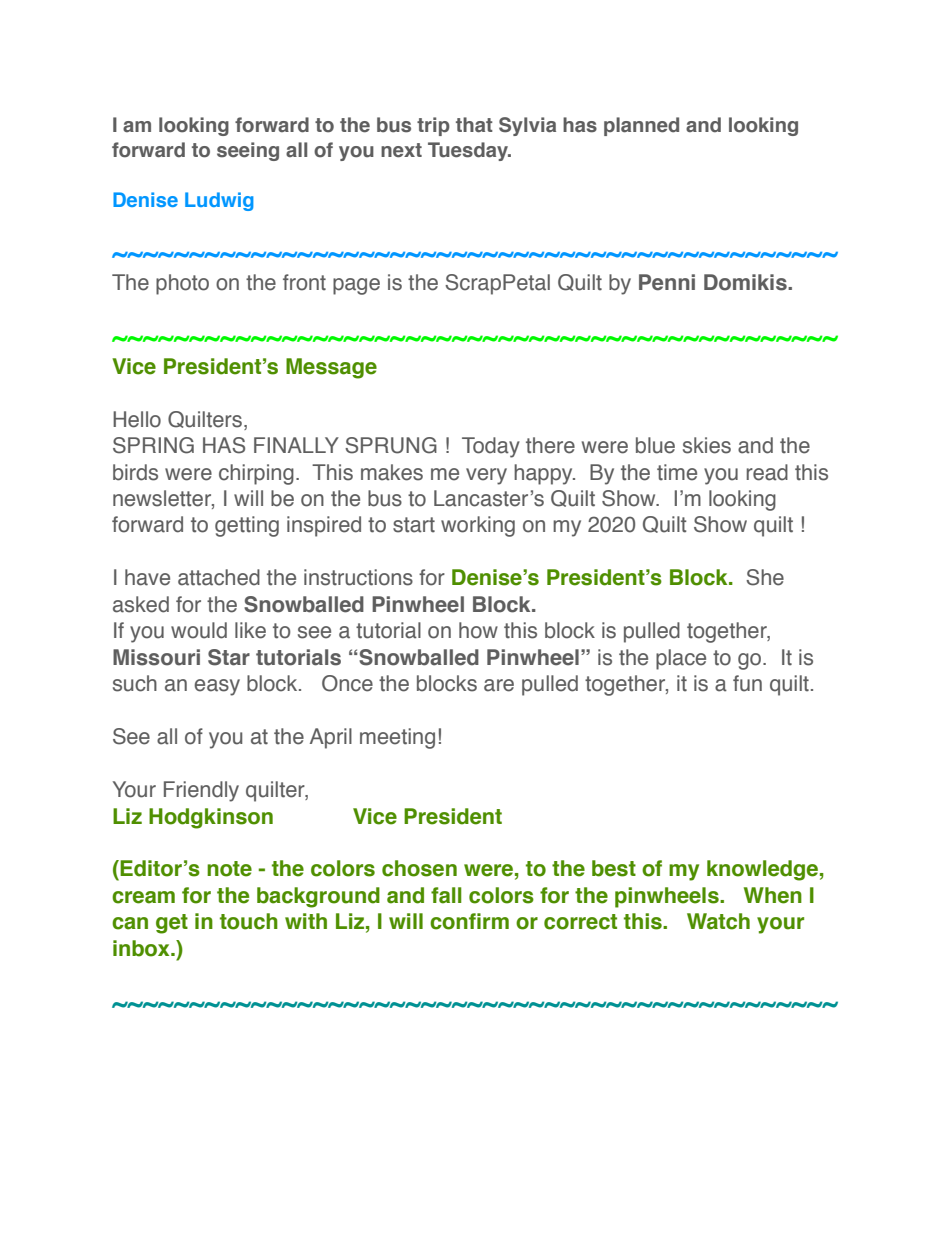 This page has height=1233, width=952. Describe the element at coordinates (137, 419) in the page. I see `Hello` at that location.
